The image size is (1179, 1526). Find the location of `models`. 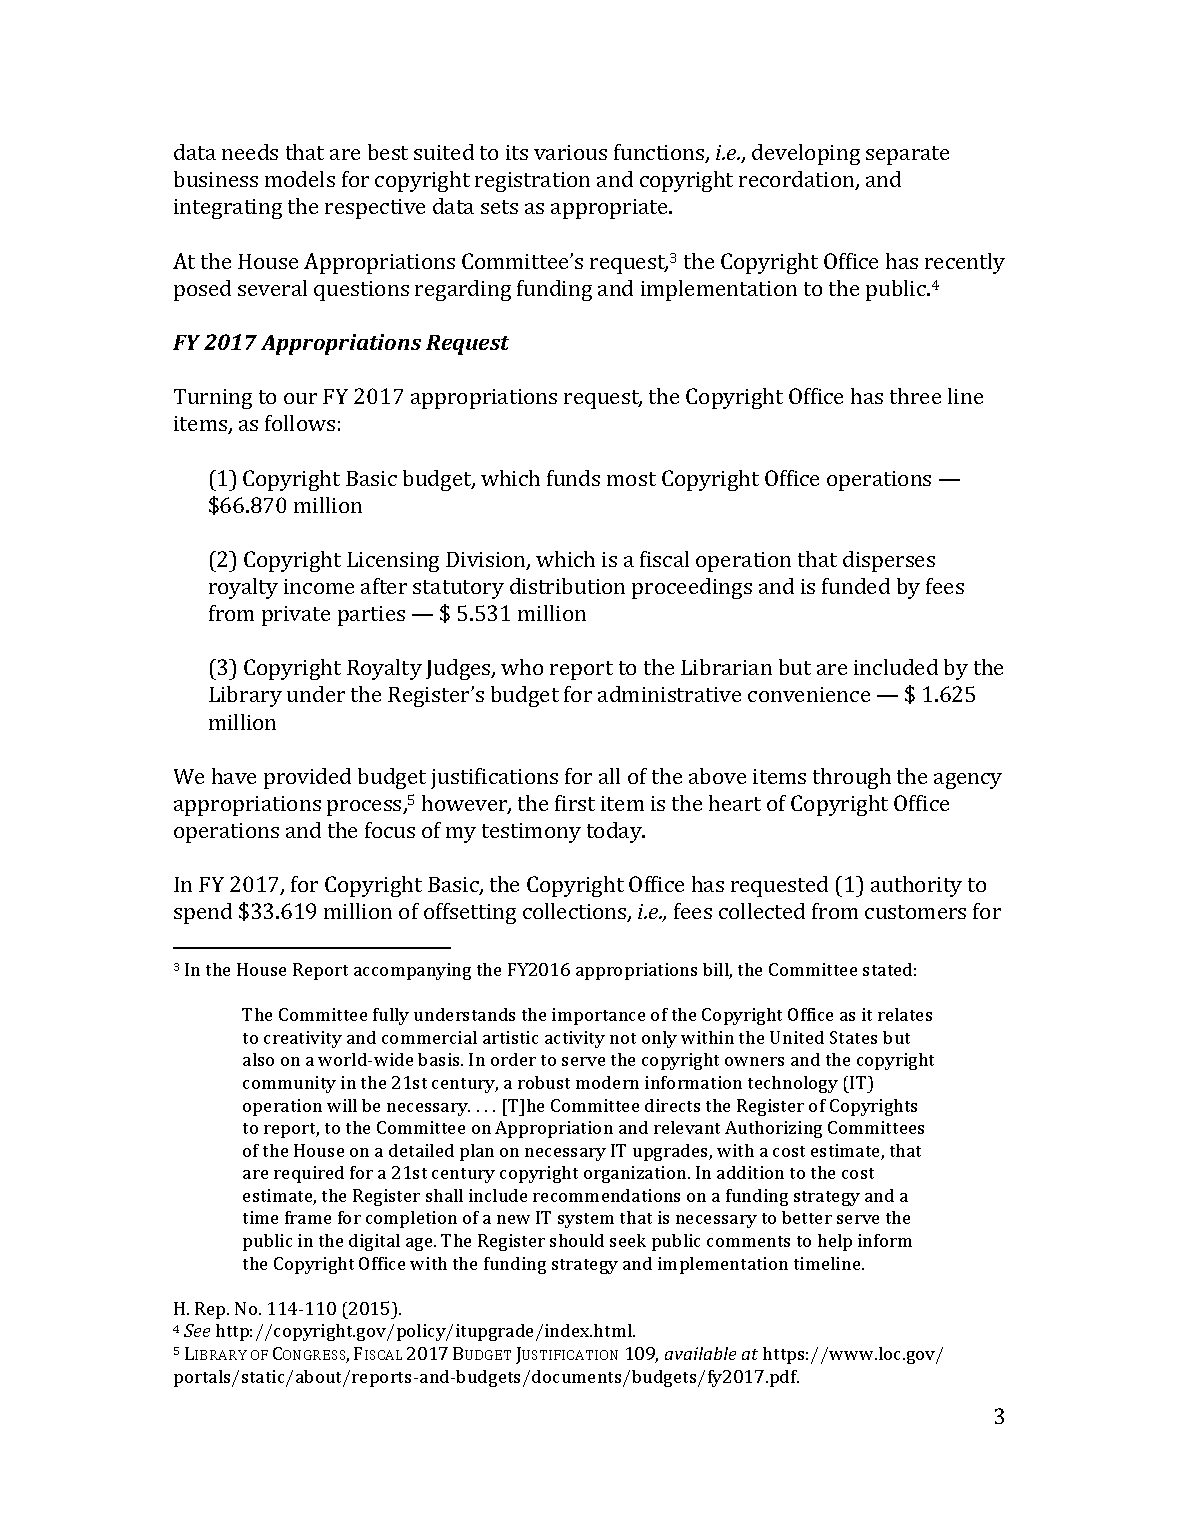

models is located at coordinates (300, 179).
